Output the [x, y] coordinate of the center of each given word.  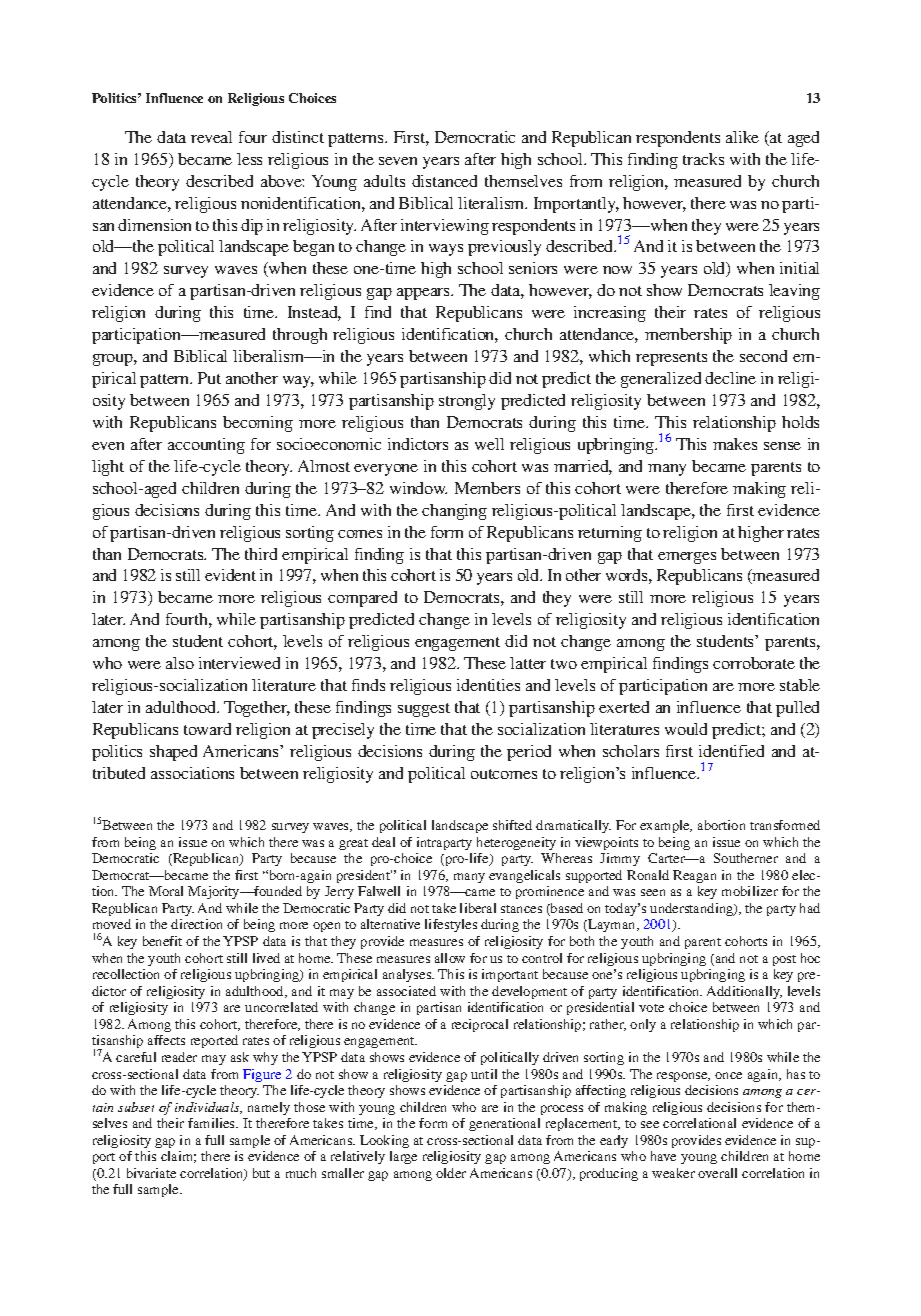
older [451, 1173]
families [212, 1123]
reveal [211, 137]
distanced [444, 181]
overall [717, 1173]
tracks [703, 159]
